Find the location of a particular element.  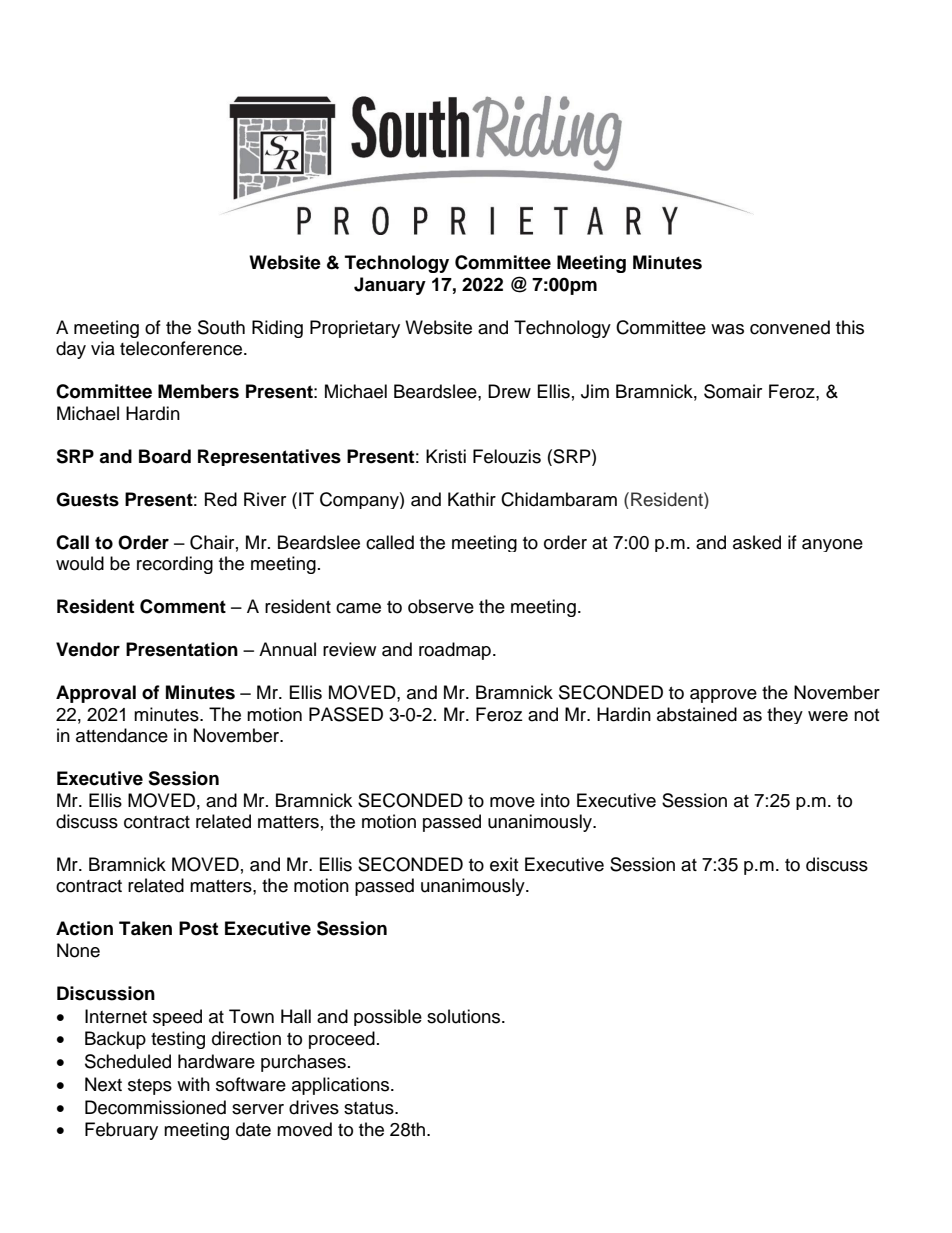

convened is located at coordinates (790, 327).
